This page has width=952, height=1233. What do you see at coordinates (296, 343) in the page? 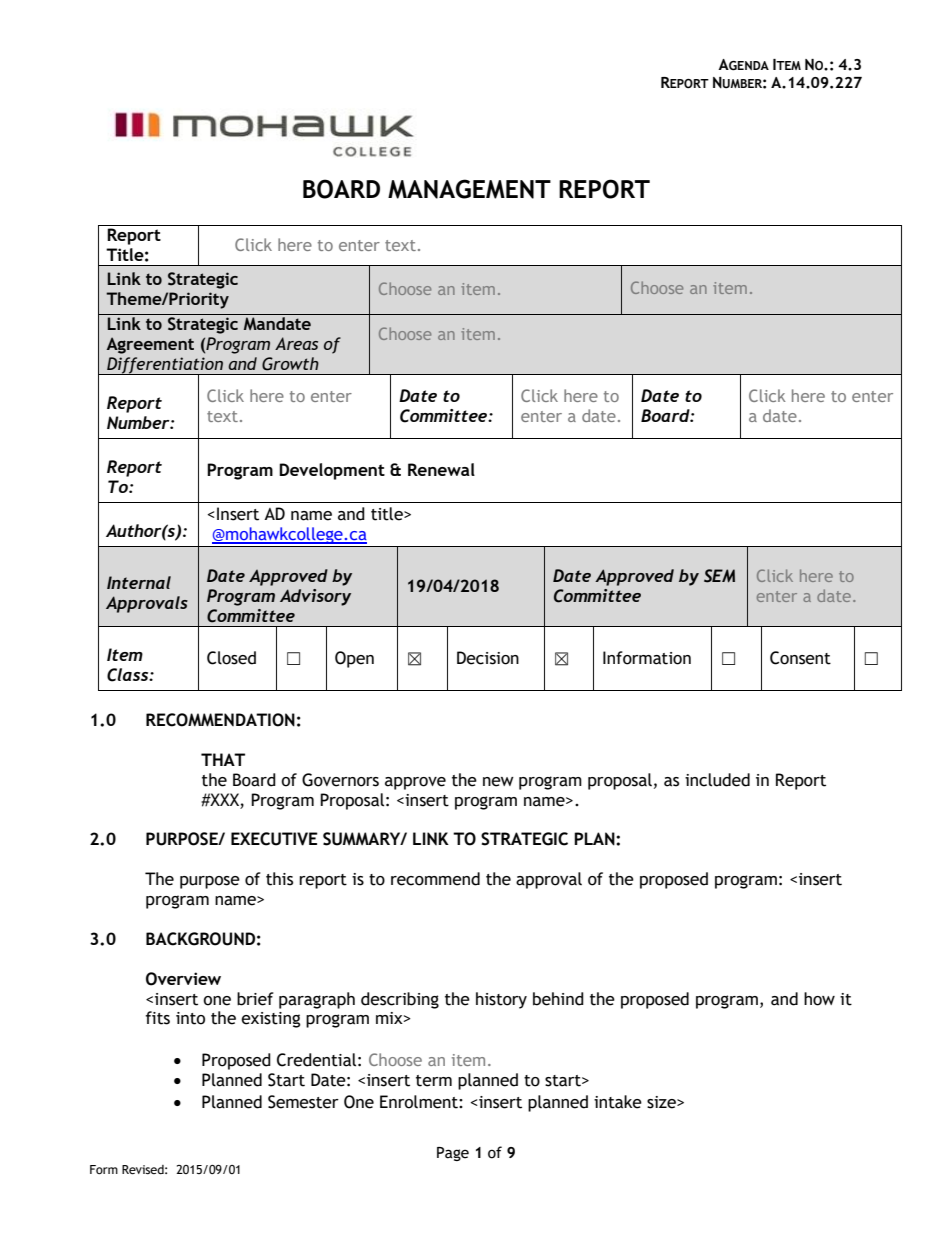
I see `Areas` at bounding box center [296, 343].
